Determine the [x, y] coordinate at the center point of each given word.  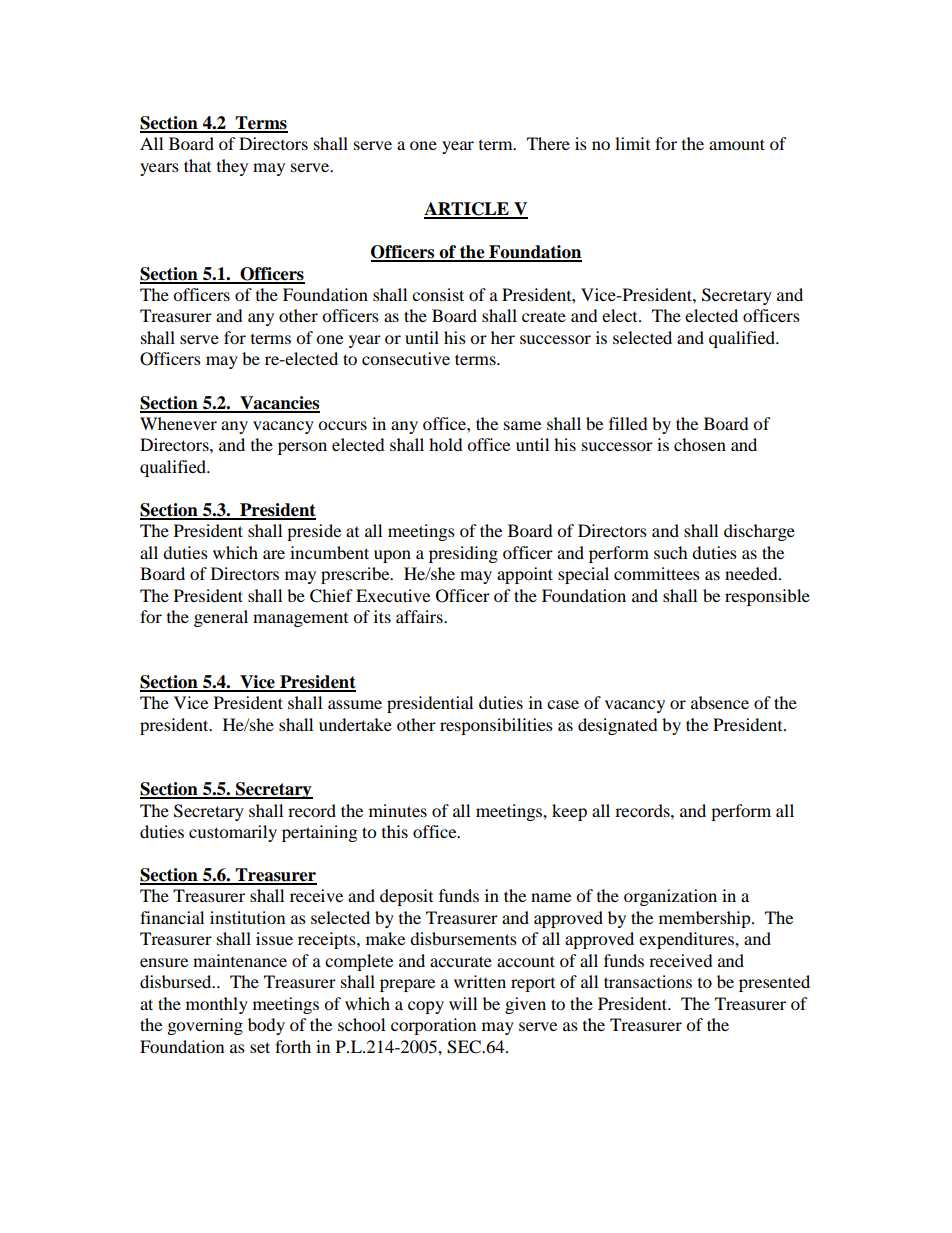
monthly [217, 1005]
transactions [648, 981]
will [463, 1003]
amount [737, 144]
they [232, 167]
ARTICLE [467, 210]
